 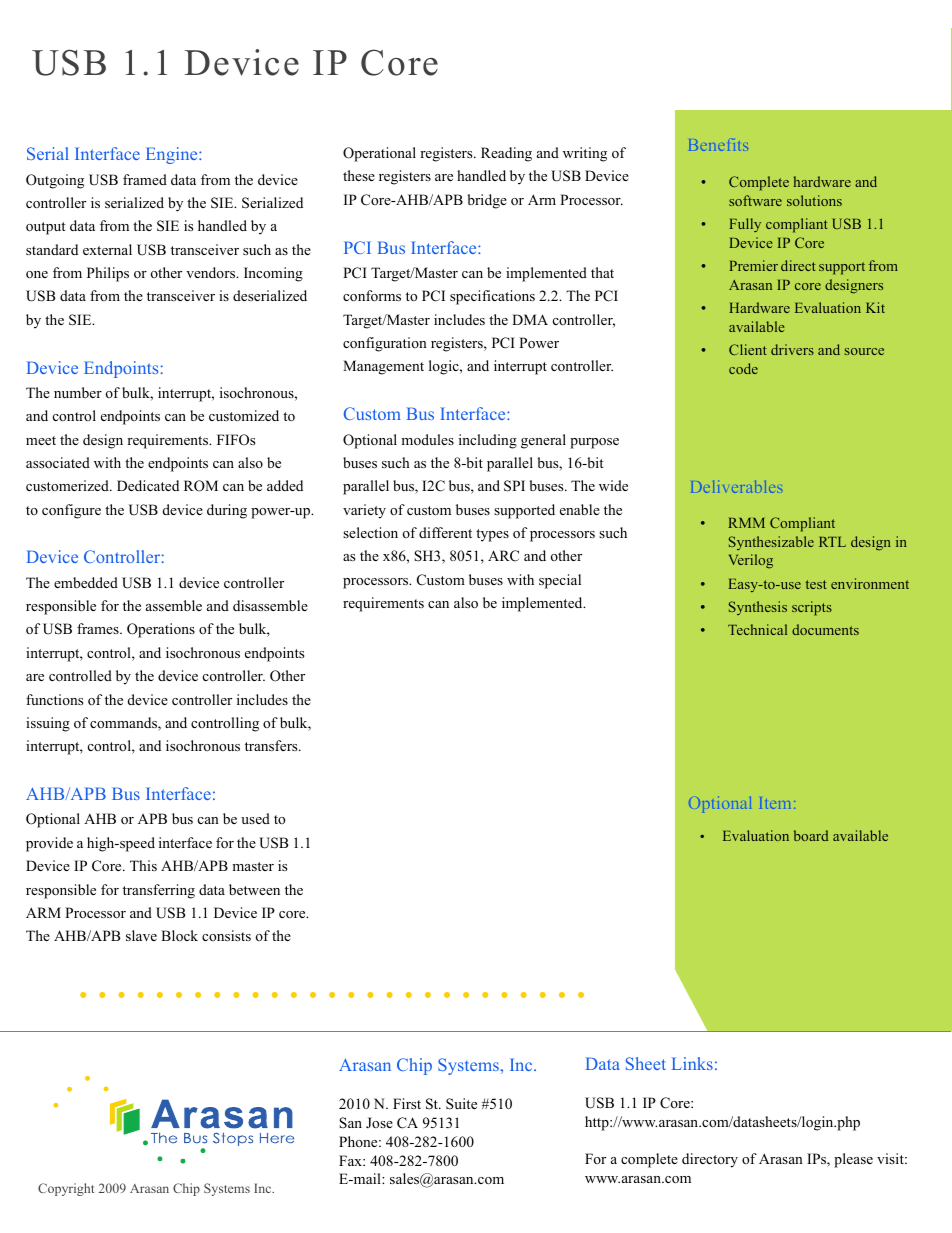 I want to click on This, so click(x=143, y=865).
